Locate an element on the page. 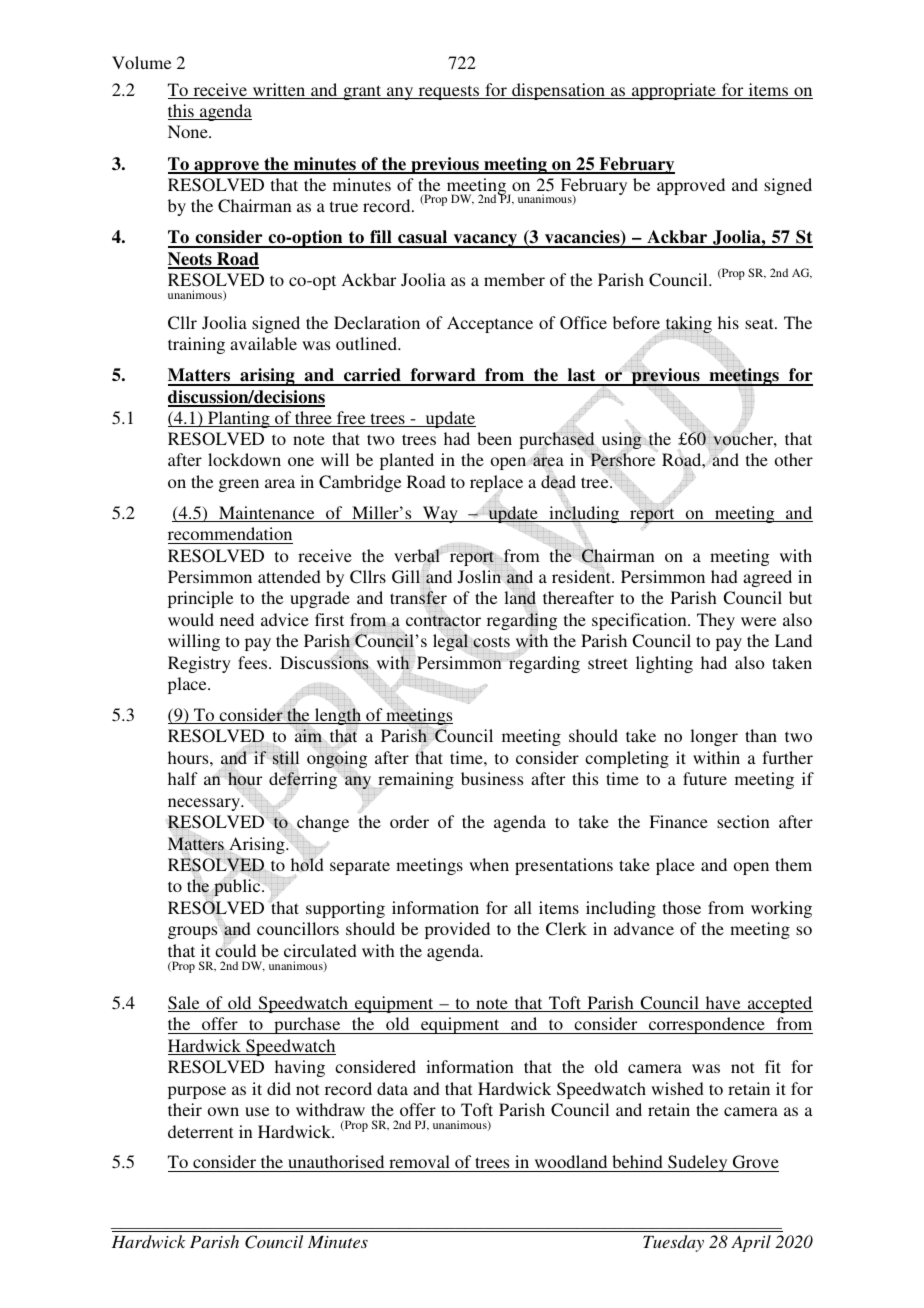 The image size is (924, 1308). deterrent is located at coordinates (200, 1131).
